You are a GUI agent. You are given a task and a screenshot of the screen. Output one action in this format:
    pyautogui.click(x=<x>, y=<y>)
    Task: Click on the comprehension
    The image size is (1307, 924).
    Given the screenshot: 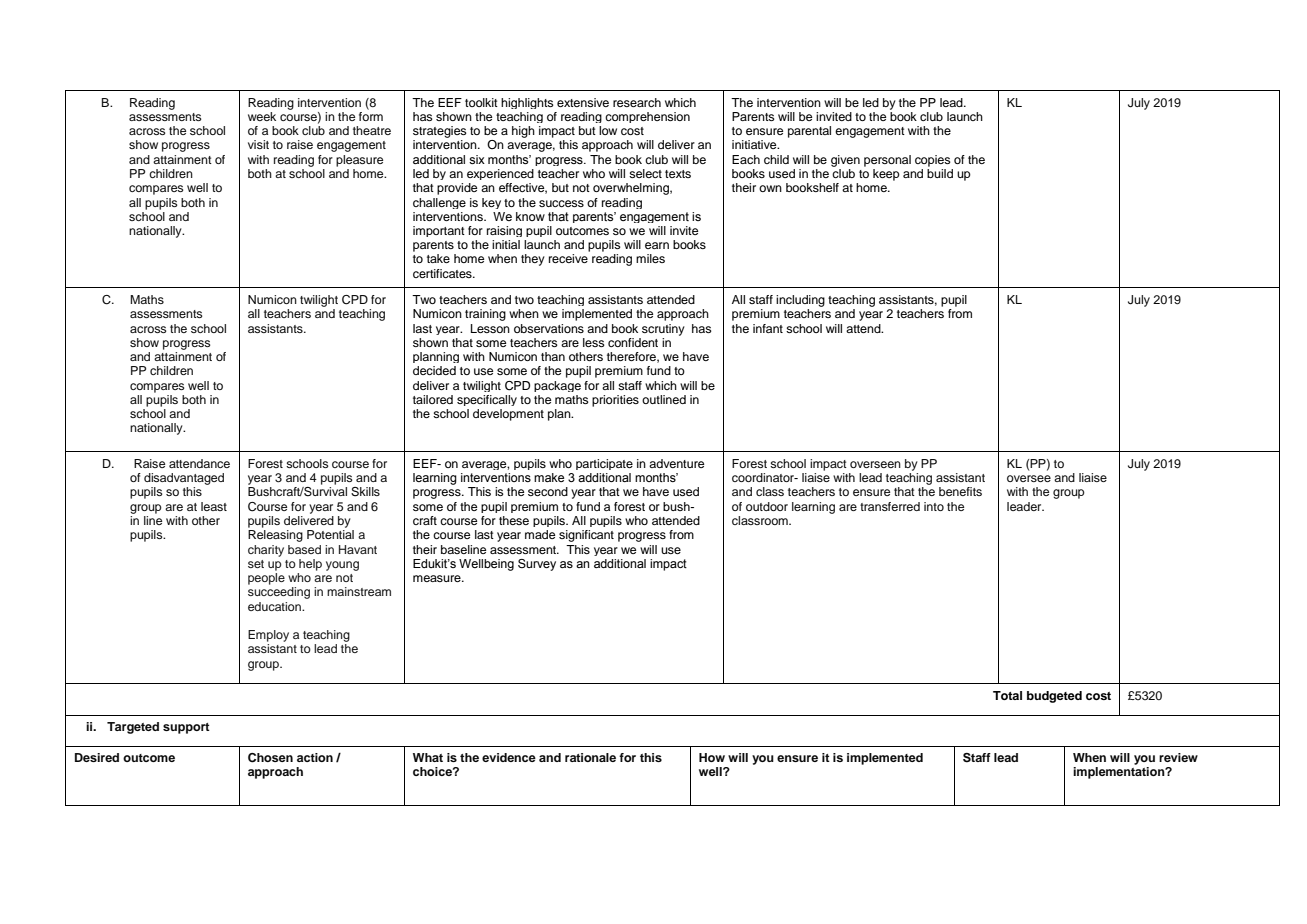 What is the action you would take?
    pyautogui.click(x=647, y=117)
